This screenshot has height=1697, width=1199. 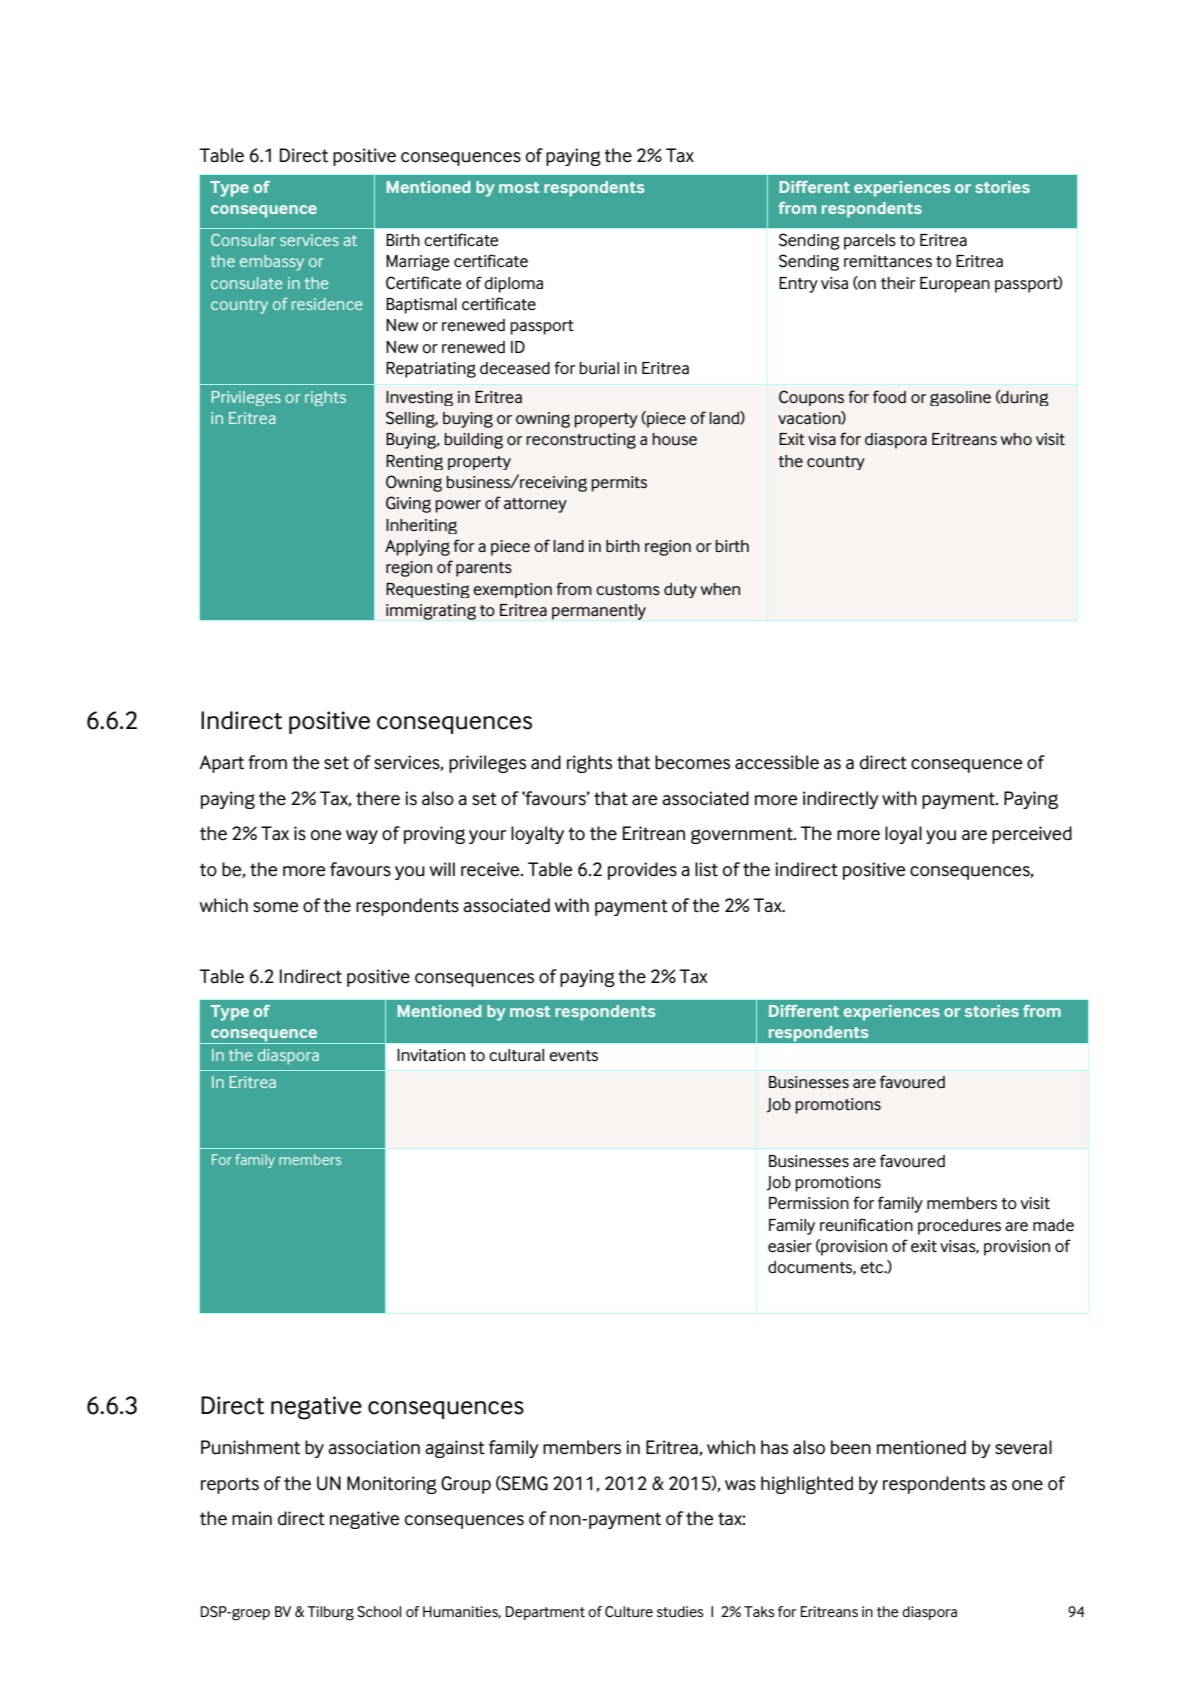 What do you see at coordinates (276, 907) in the screenshot?
I see `some` at bounding box center [276, 907].
